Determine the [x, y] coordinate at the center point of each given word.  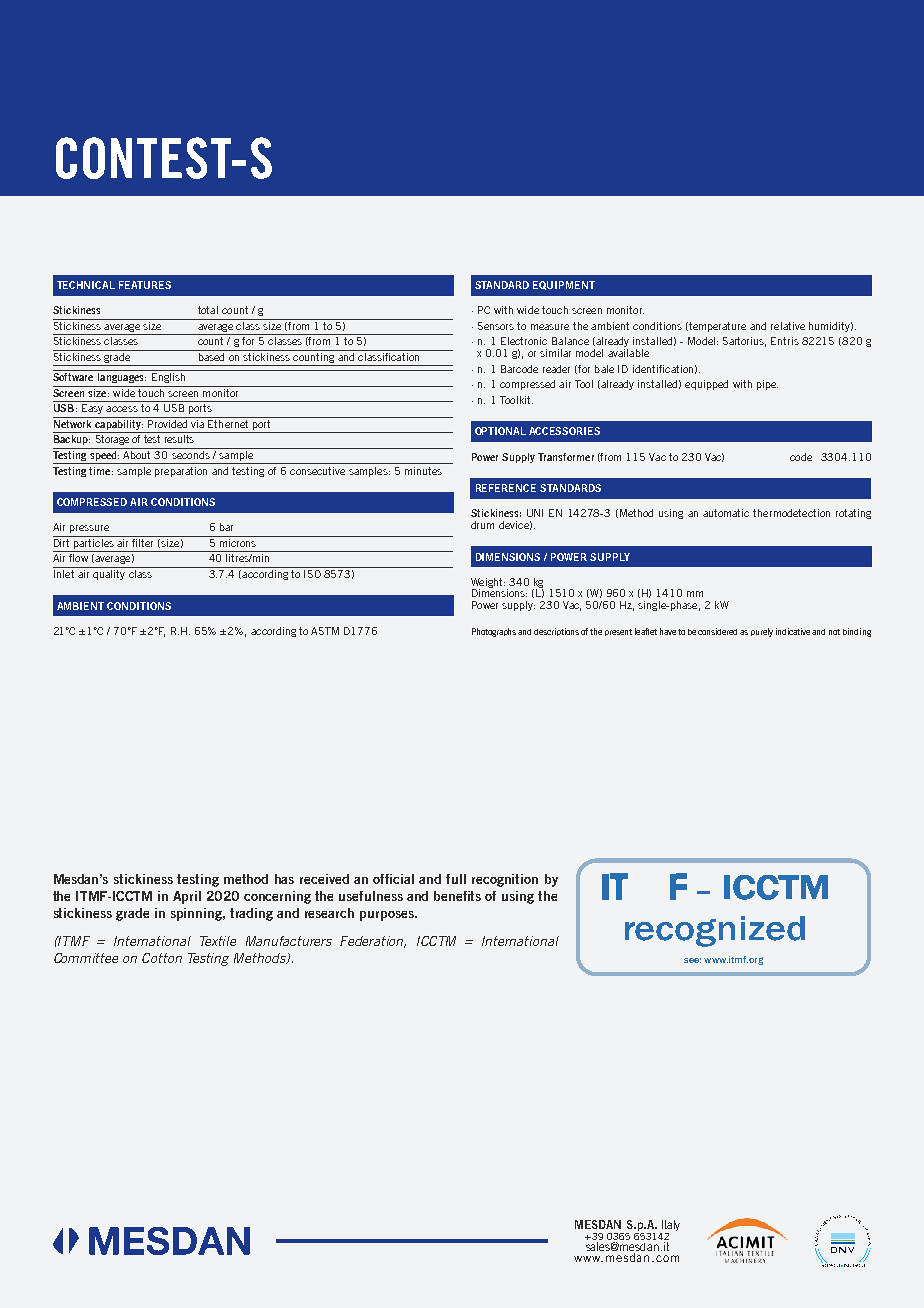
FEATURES [145, 285]
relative [788, 326]
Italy [670, 1227]
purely [762, 632]
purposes [388, 916]
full [456, 879]
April [187, 897]
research [329, 913]
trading [251, 914]
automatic [726, 513]
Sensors [496, 326]
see [692, 960]
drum [482, 525]
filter [144, 541]
